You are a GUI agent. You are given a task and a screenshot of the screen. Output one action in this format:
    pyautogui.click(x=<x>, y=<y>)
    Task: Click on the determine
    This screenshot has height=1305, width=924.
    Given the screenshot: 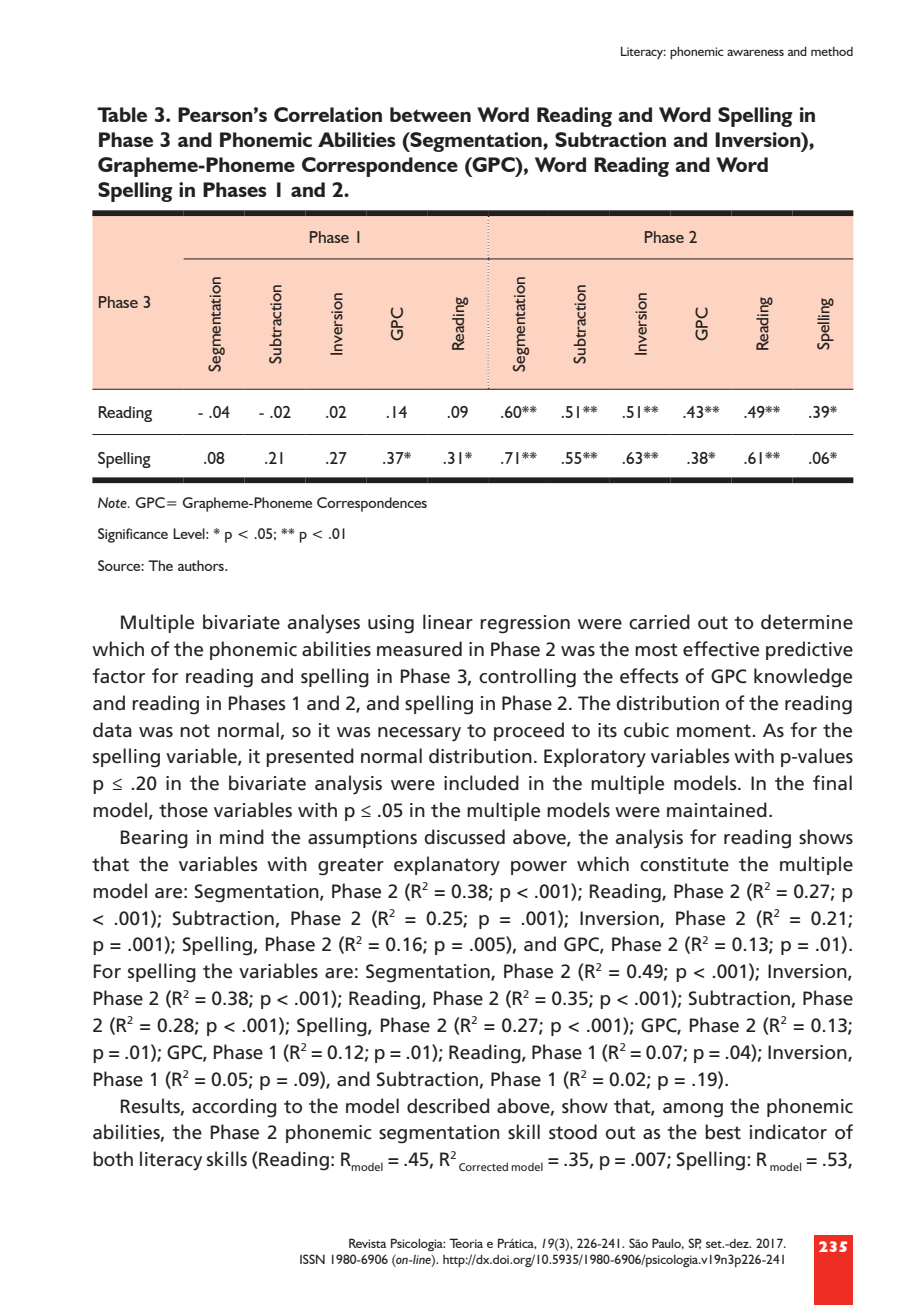 What is the action you would take?
    pyautogui.click(x=807, y=622)
